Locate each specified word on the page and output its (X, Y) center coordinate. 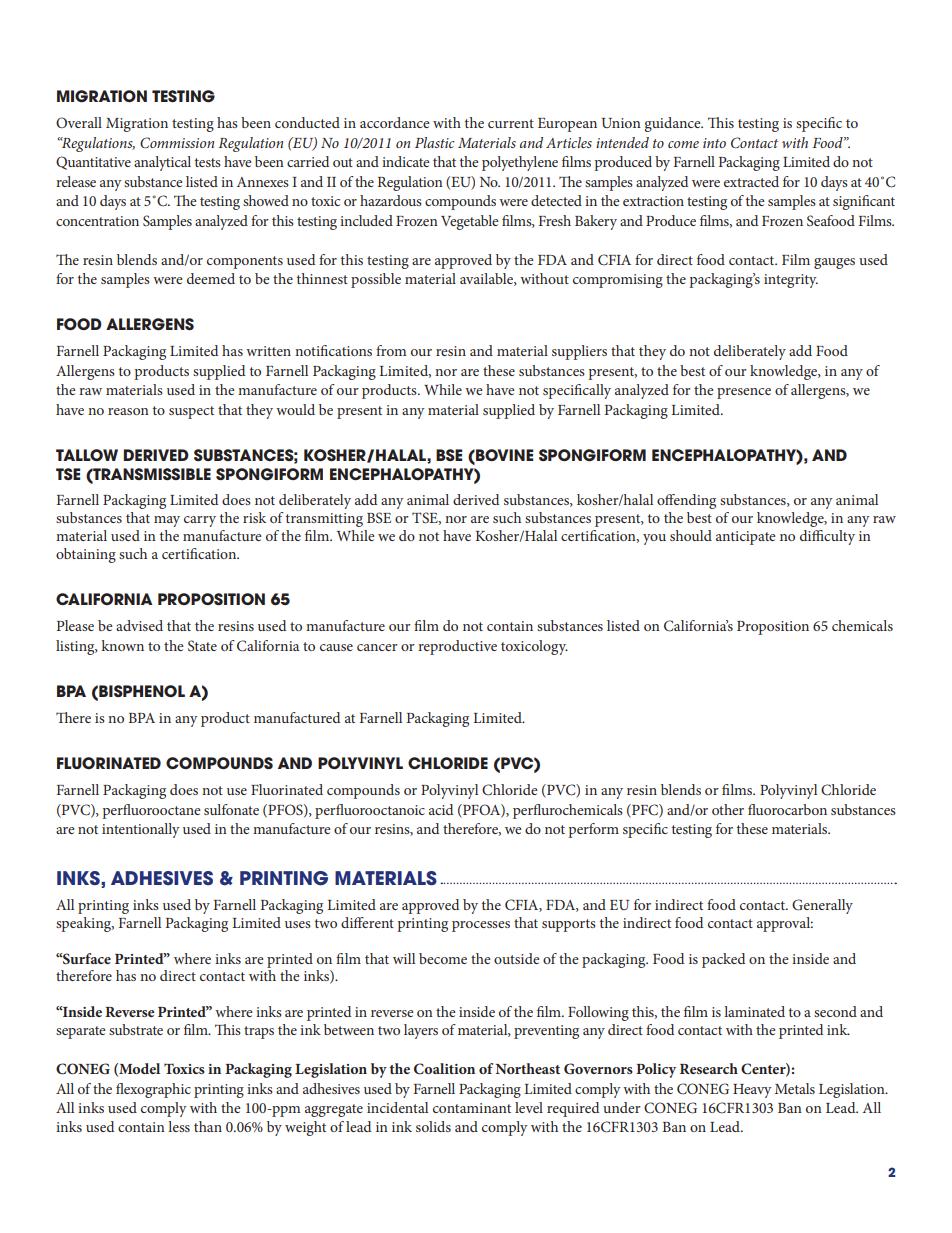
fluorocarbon (787, 809)
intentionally (141, 830)
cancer (377, 647)
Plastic (434, 142)
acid (441, 809)
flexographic (153, 1090)
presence (744, 393)
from (391, 350)
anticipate (746, 538)
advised (139, 625)
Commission (177, 143)
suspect (191, 412)
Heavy (752, 1091)
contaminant (472, 1108)
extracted (751, 181)
